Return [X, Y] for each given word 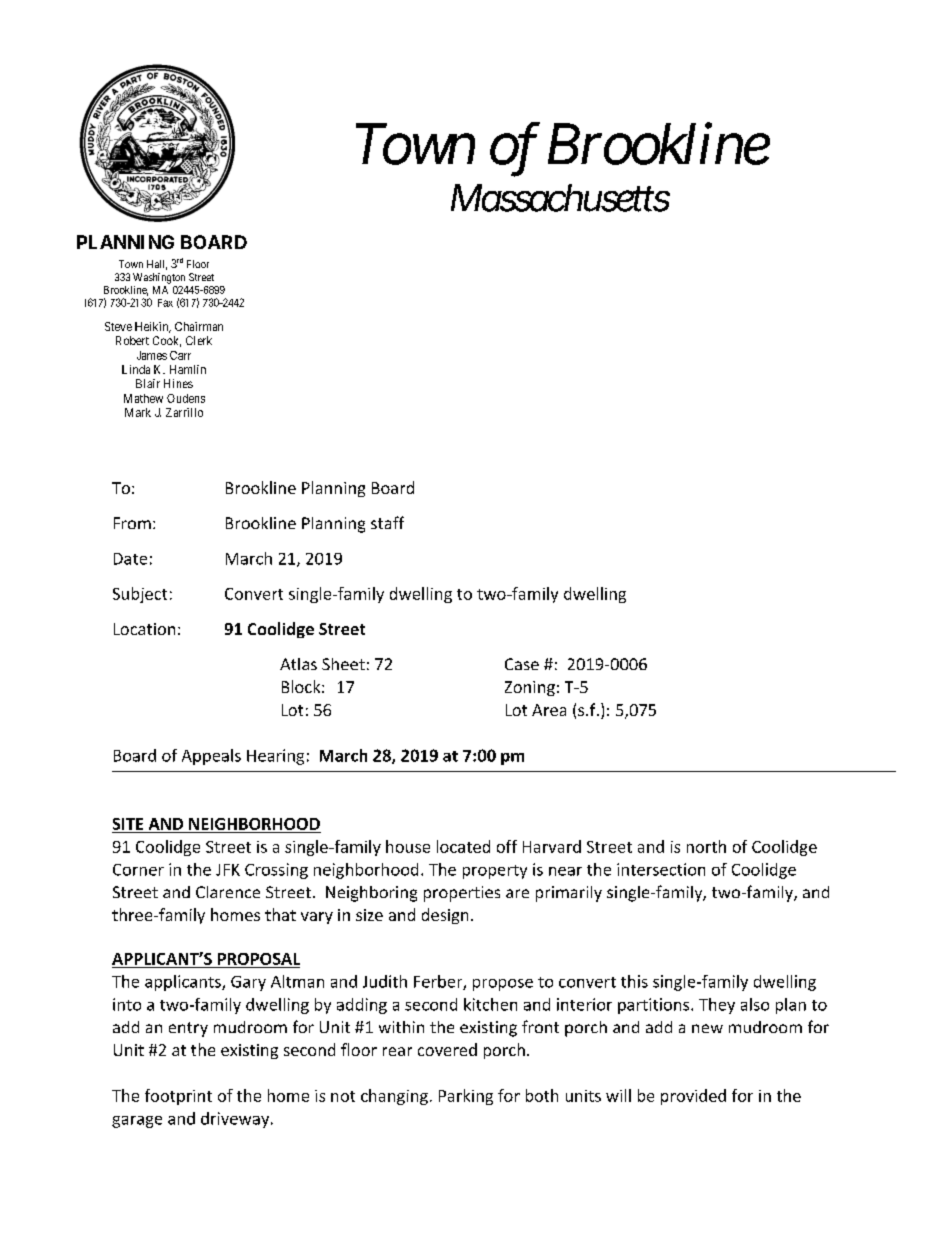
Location [144, 629]
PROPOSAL [259, 959]
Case [522, 664]
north [706, 846]
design [445, 916]
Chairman [199, 326]
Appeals [211, 757]
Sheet [343, 664]
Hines [178, 383]
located [463, 846]
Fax [165, 303]
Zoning [530, 688]
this [634, 981]
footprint [178, 1097]
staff [387, 522]
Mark [138, 412]
